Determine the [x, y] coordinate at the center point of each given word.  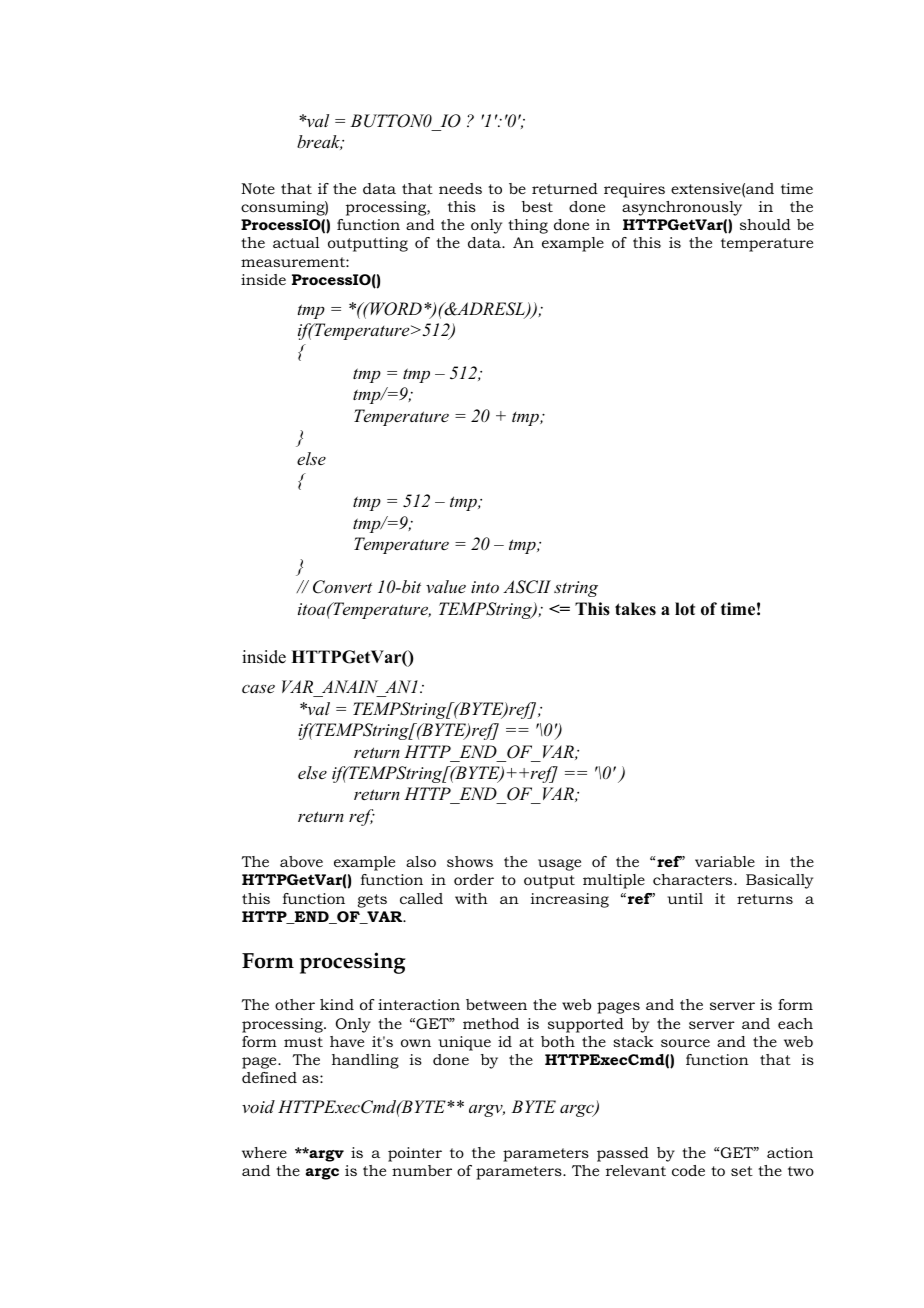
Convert [342, 587]
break [320, 142]
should [765, 224]
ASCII [527, 587]
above [301, 861]
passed [623, 1154]
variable [725, 861]
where [264, 1152]
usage [559, 865]
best [537, 206]
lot [685, 609]
